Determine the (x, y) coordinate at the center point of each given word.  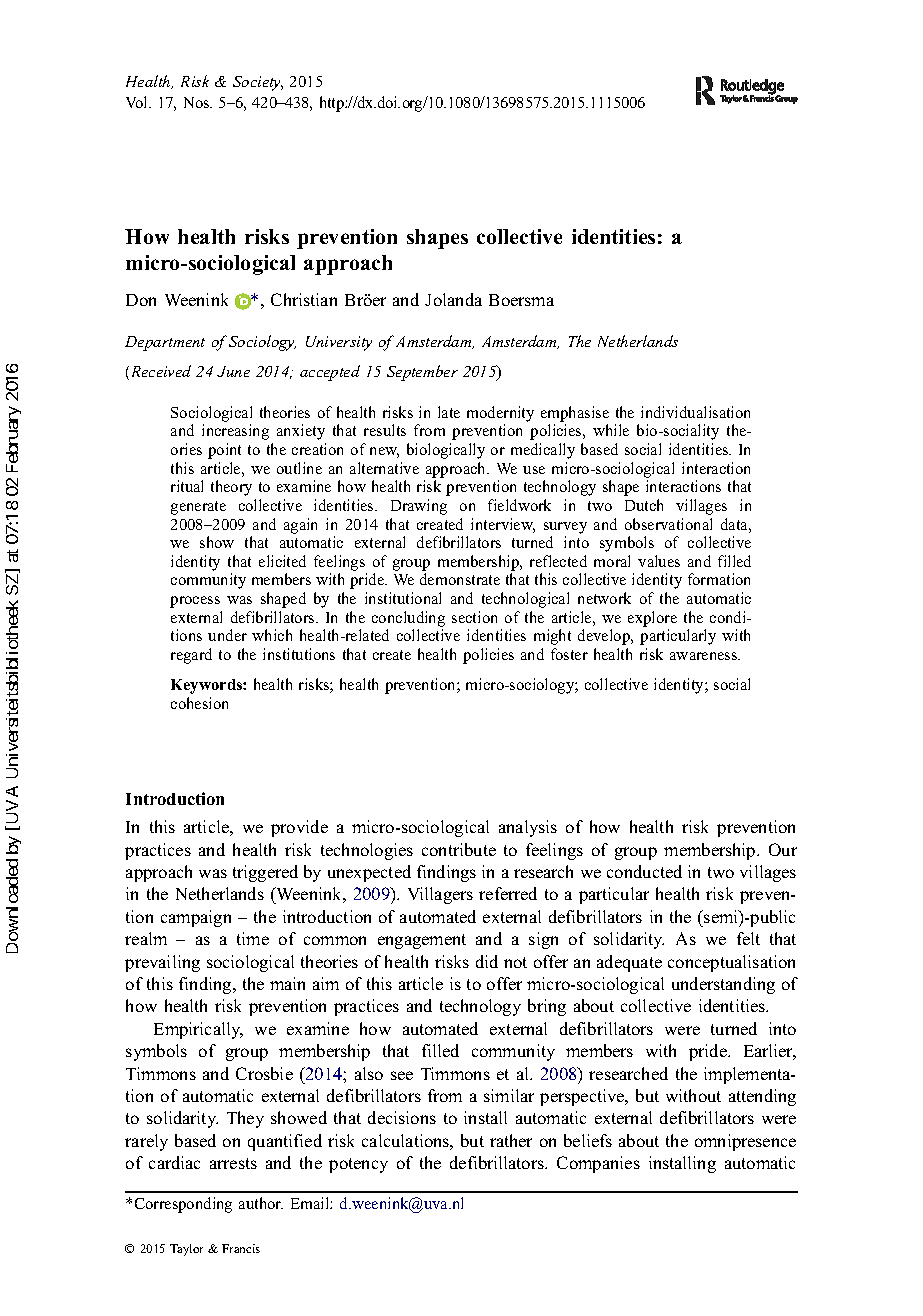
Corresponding (183, 1205)
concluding (408, 619)
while (611, 430)
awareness (705, 656)
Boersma (521, 300)
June (233, 371)
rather (511, 1140)
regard (191, 656)
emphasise (575, 414)
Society (258, 83)
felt (748, 938)
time (253, 938)
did (487, 961)
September (422, 373)
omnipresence (745, 1142)
